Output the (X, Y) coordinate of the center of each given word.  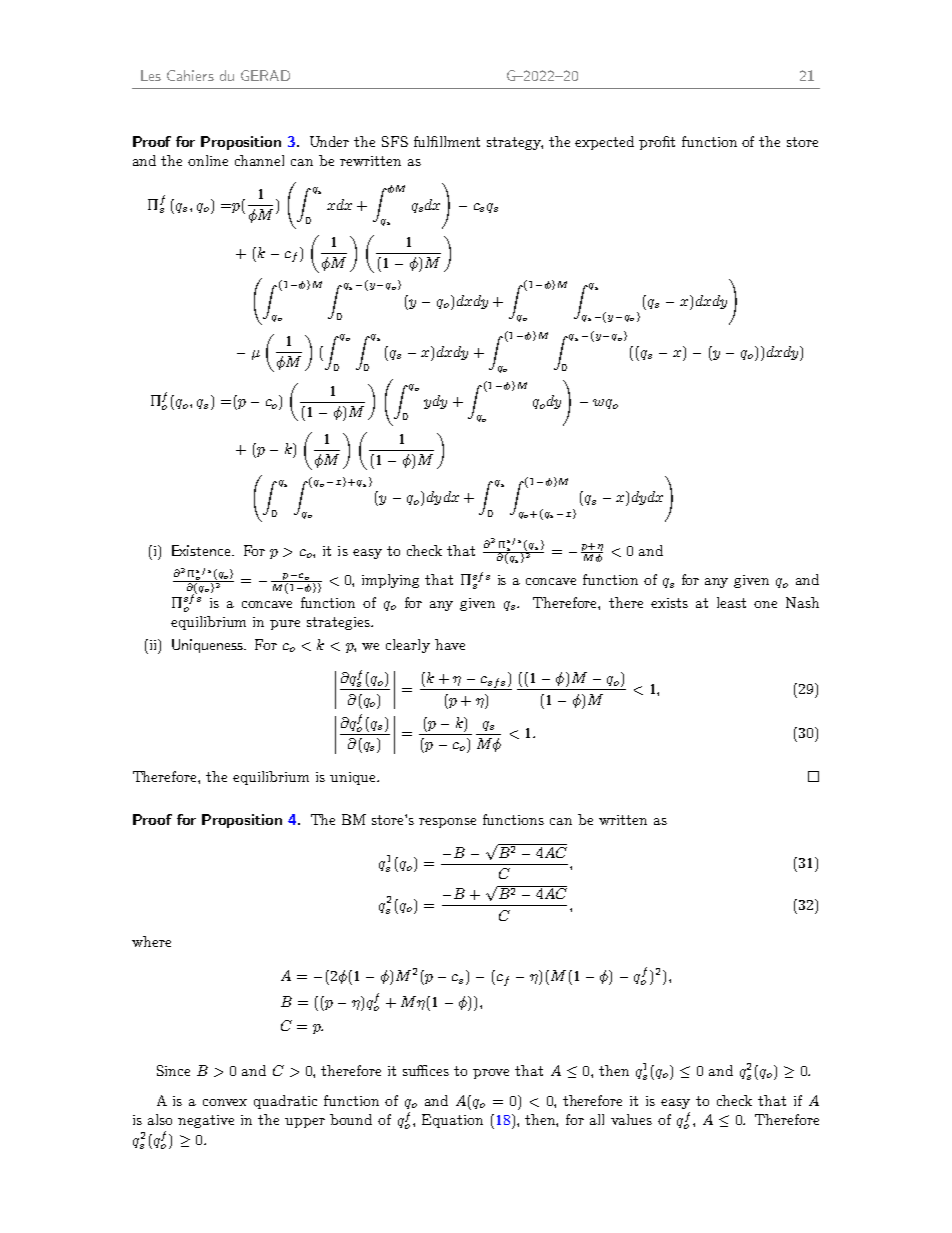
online (208, 160)
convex (225, 1102)
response (447, 823)
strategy (515, 143)
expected (604, 143)
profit (657, 143)
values (631, 1119)
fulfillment (447, 141)
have (450, 644)
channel (259, 160)
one (765, 604)
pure (285, 625)
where (151, 941)
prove (491, 1074)
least (731, 602)
